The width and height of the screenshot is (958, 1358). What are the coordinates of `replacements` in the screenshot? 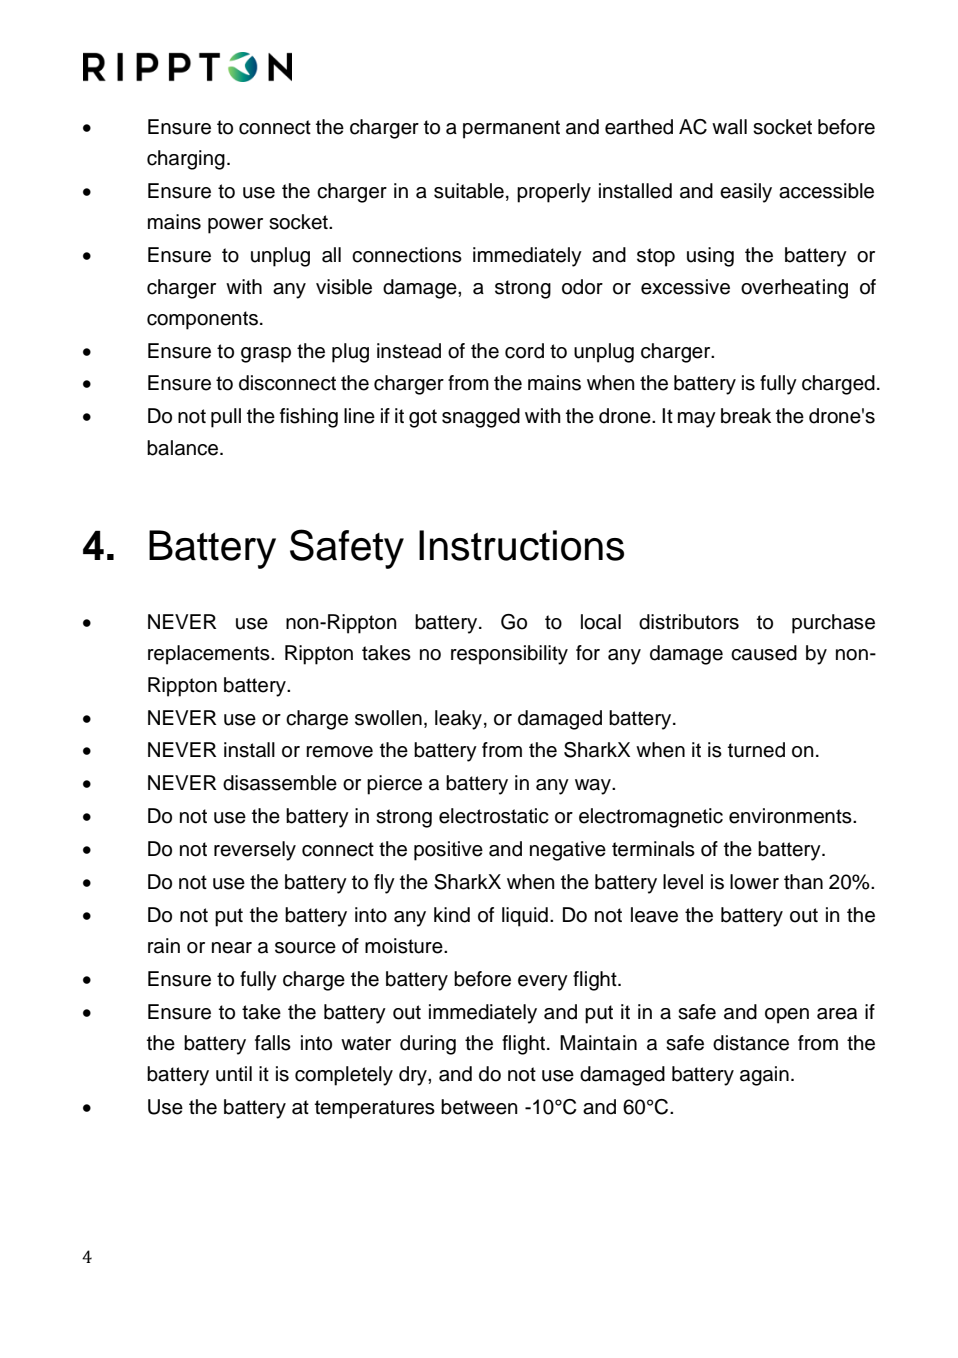 It's located at (210, 655).
